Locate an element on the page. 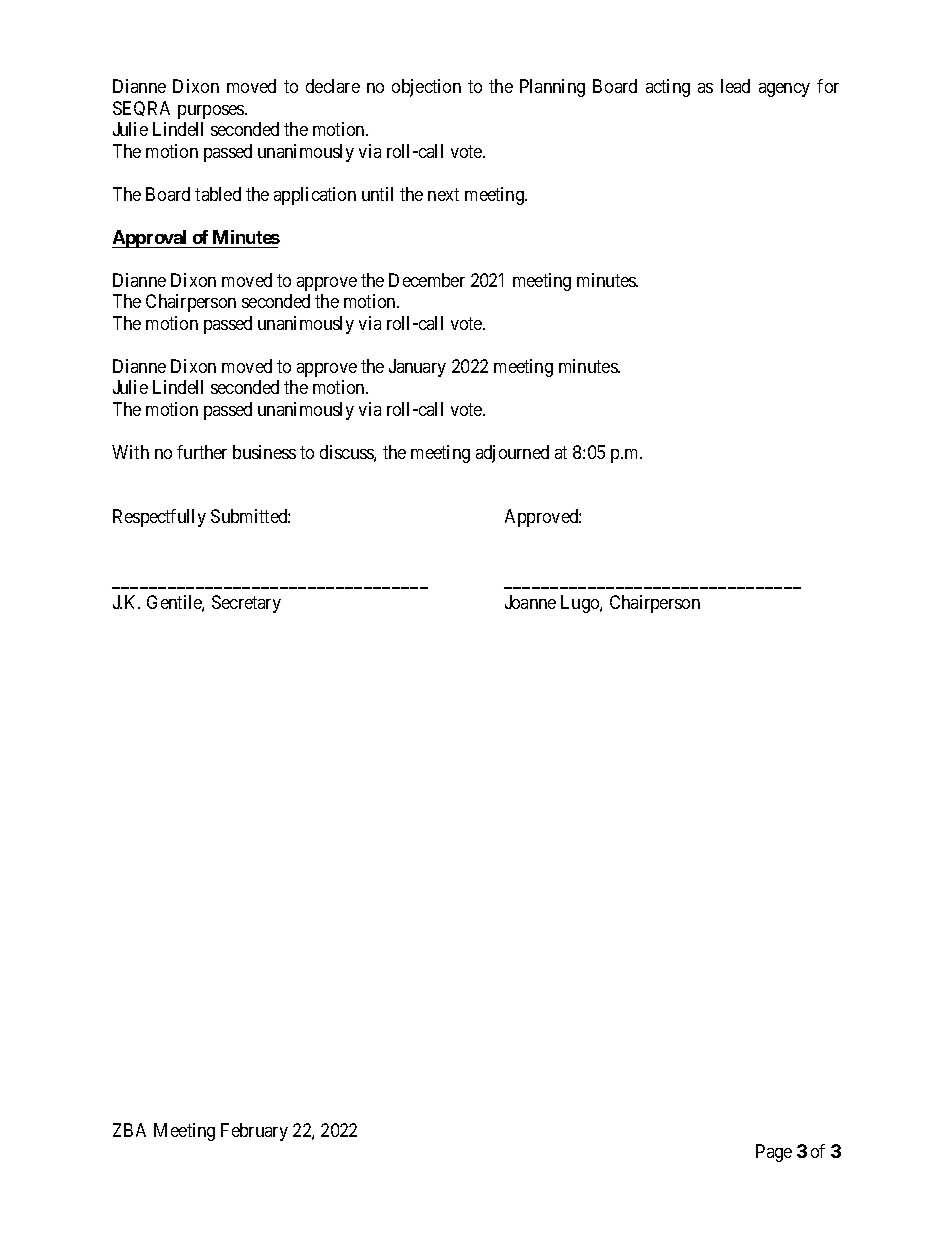  January is located at coordinates (417, 368).
